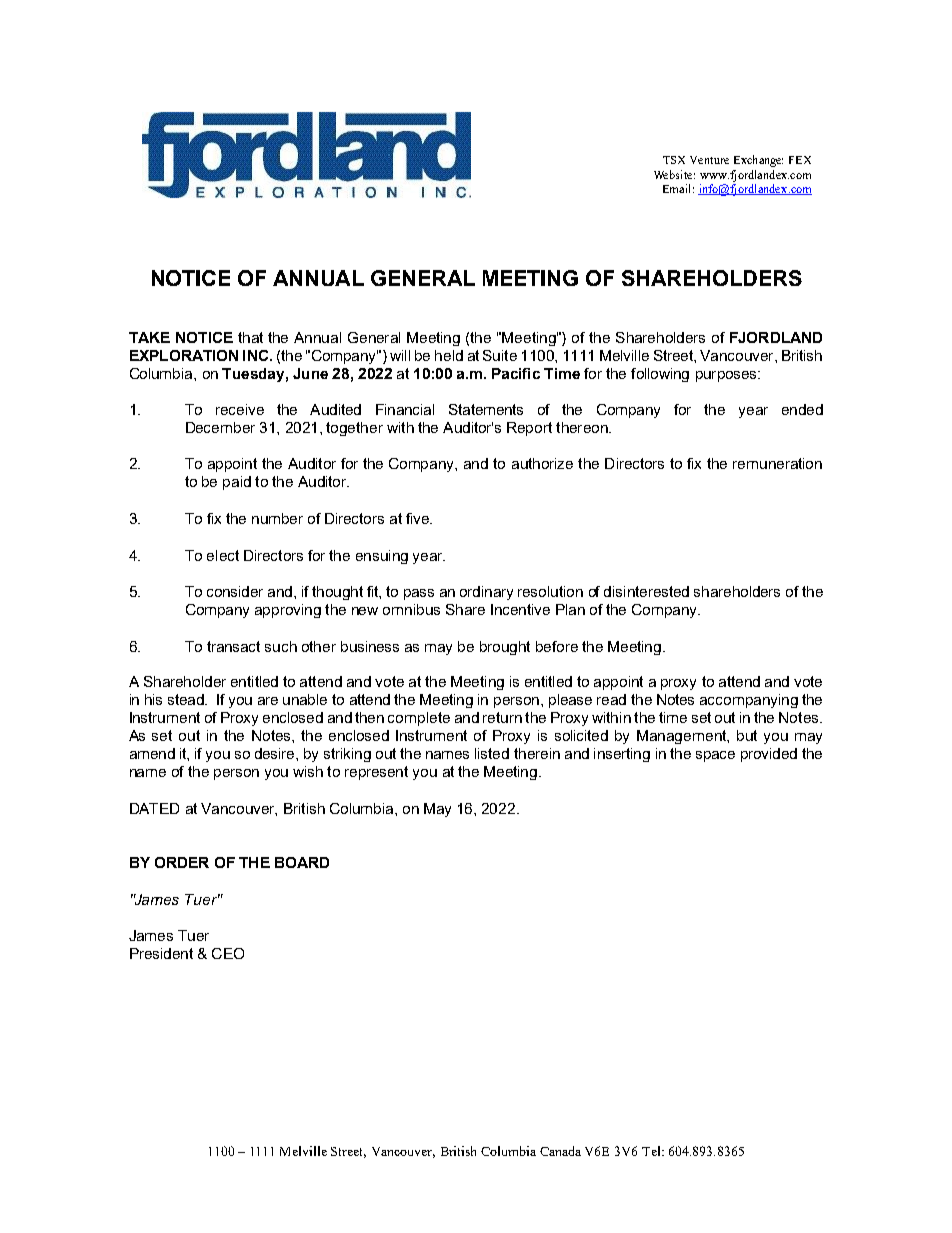 The width and height of the document is (952, 1233). I want to click on Venture, so click(709, 160).
